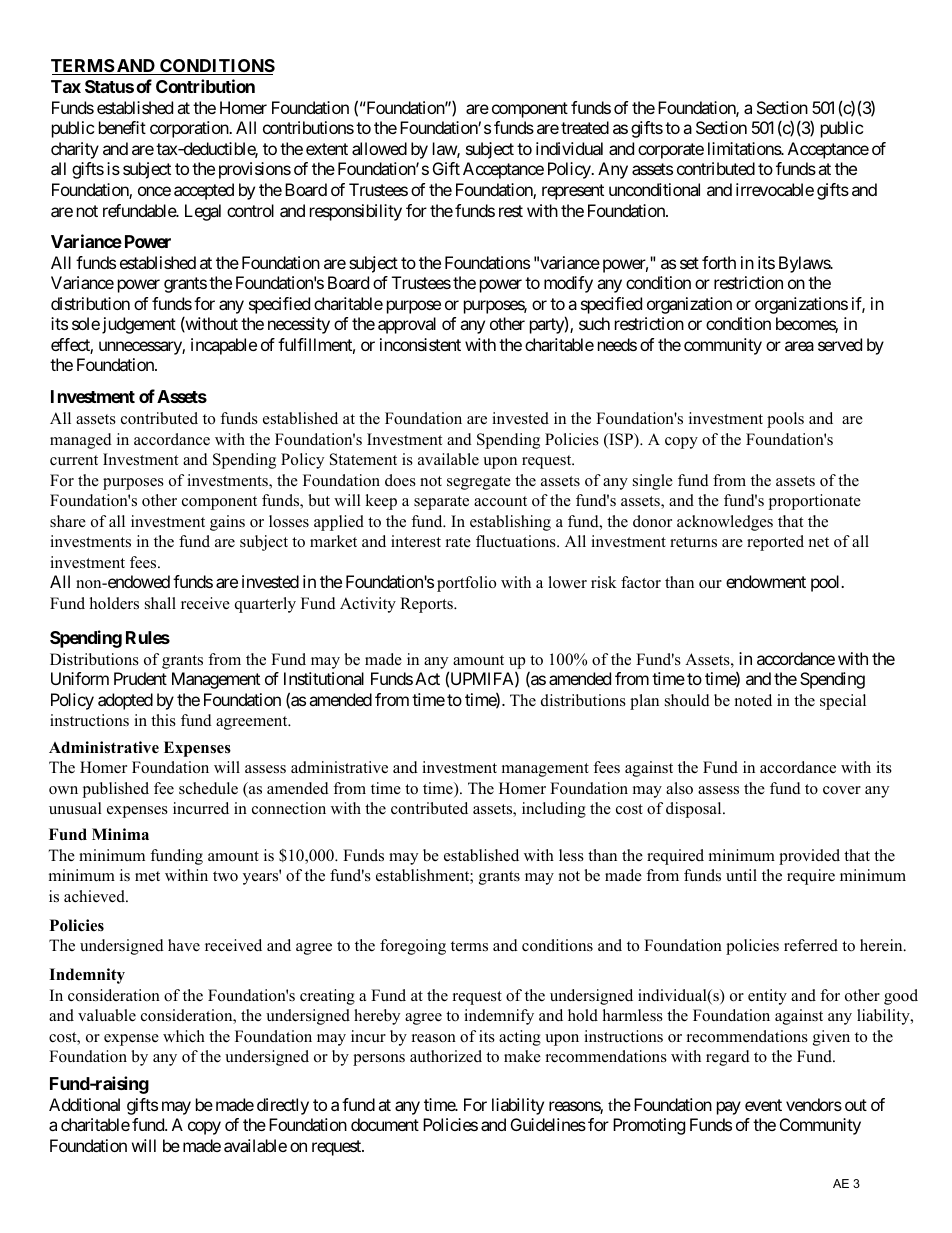 The height and width of the screenshot is (1233, 952). Describe the element at coordinates (554, 810) in the screenshot. I see `including` at that location.
